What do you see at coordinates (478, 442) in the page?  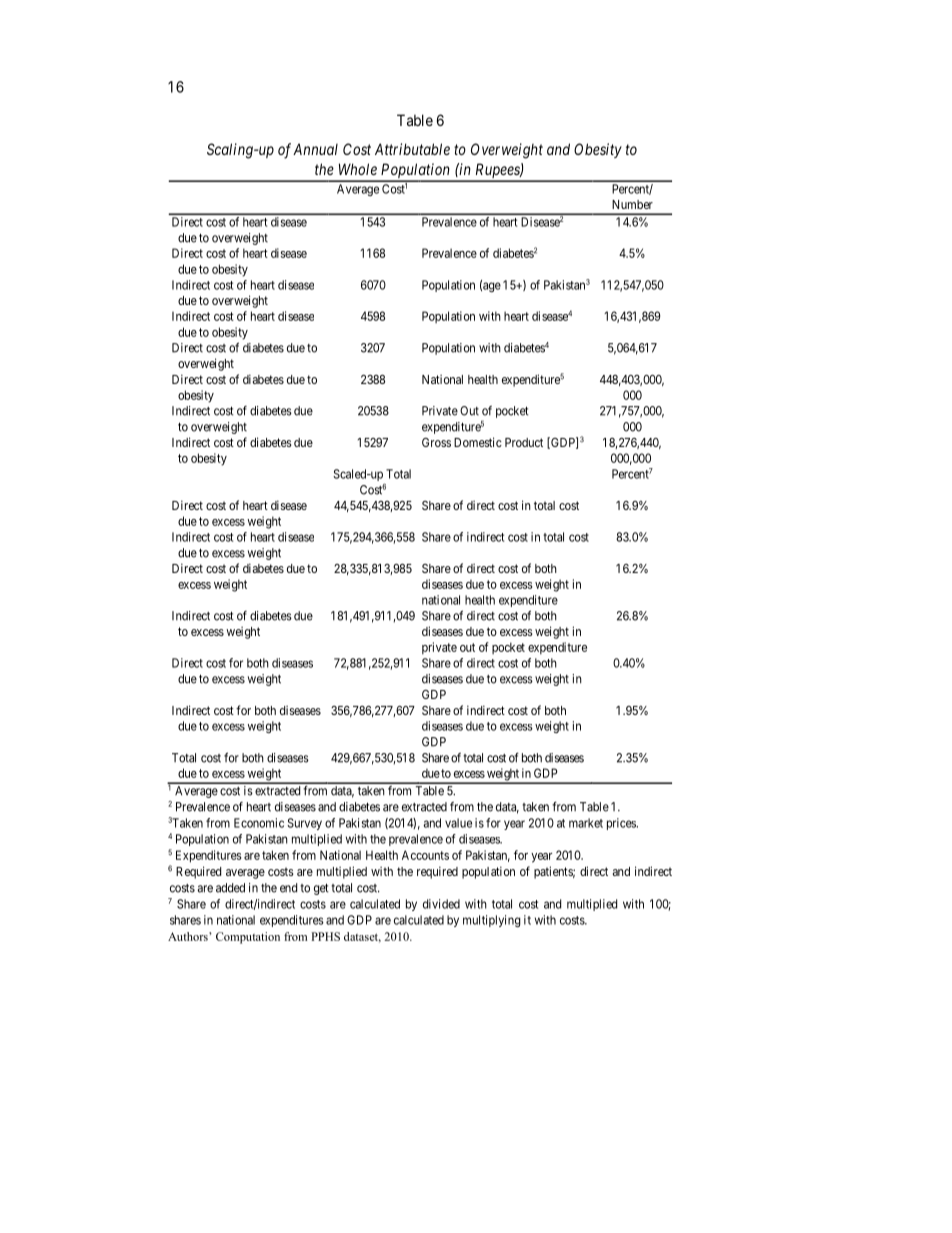 I see `Domestic` at bounding box center [478, 442].
